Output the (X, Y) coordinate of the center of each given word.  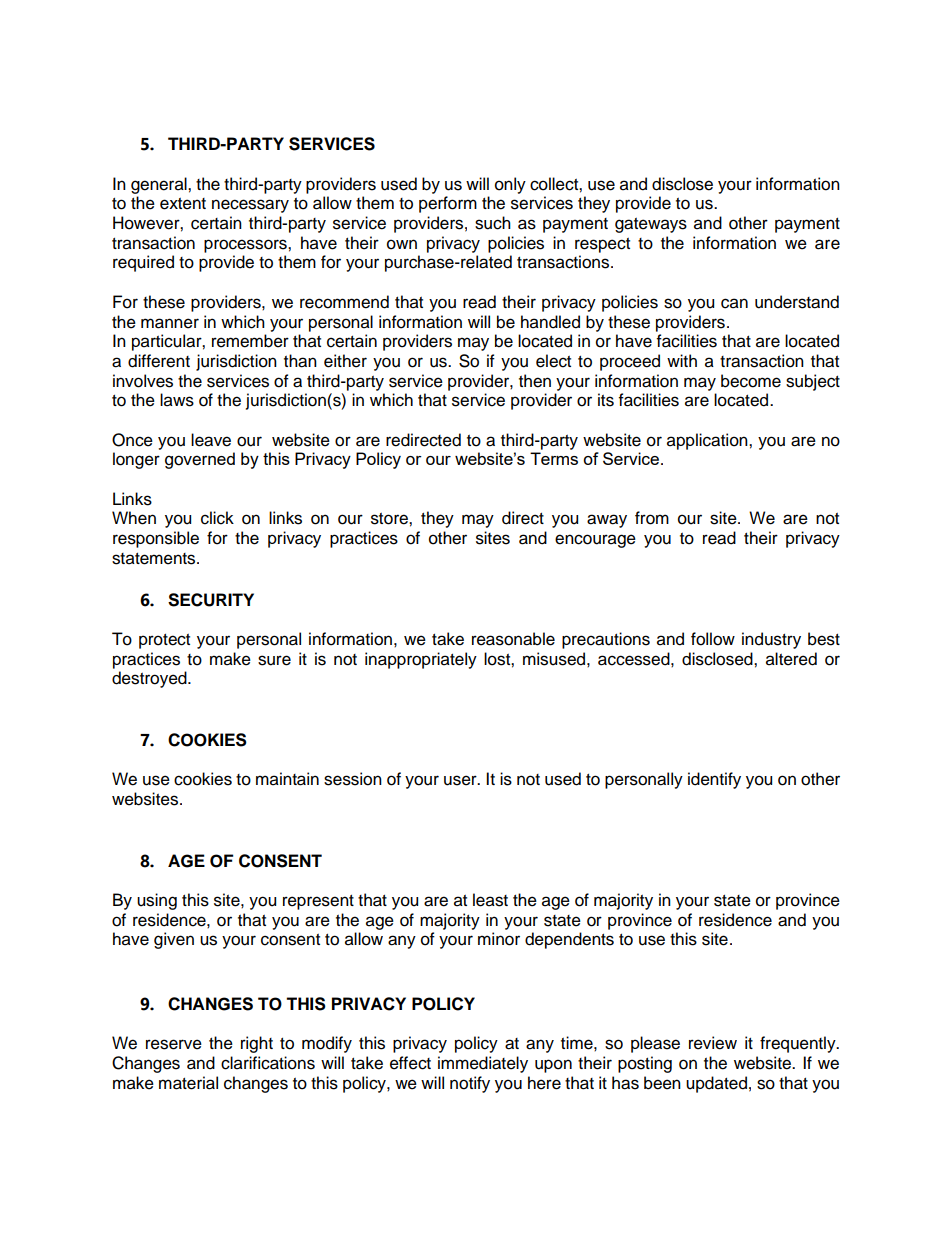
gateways (651, 225)
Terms (554, 458)
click (217, 518)
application (708, 441)
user (461, 780)
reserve (174, 1044)
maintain (287, 779)
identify (714, 780)
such (493, 223)
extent (183, 204)
